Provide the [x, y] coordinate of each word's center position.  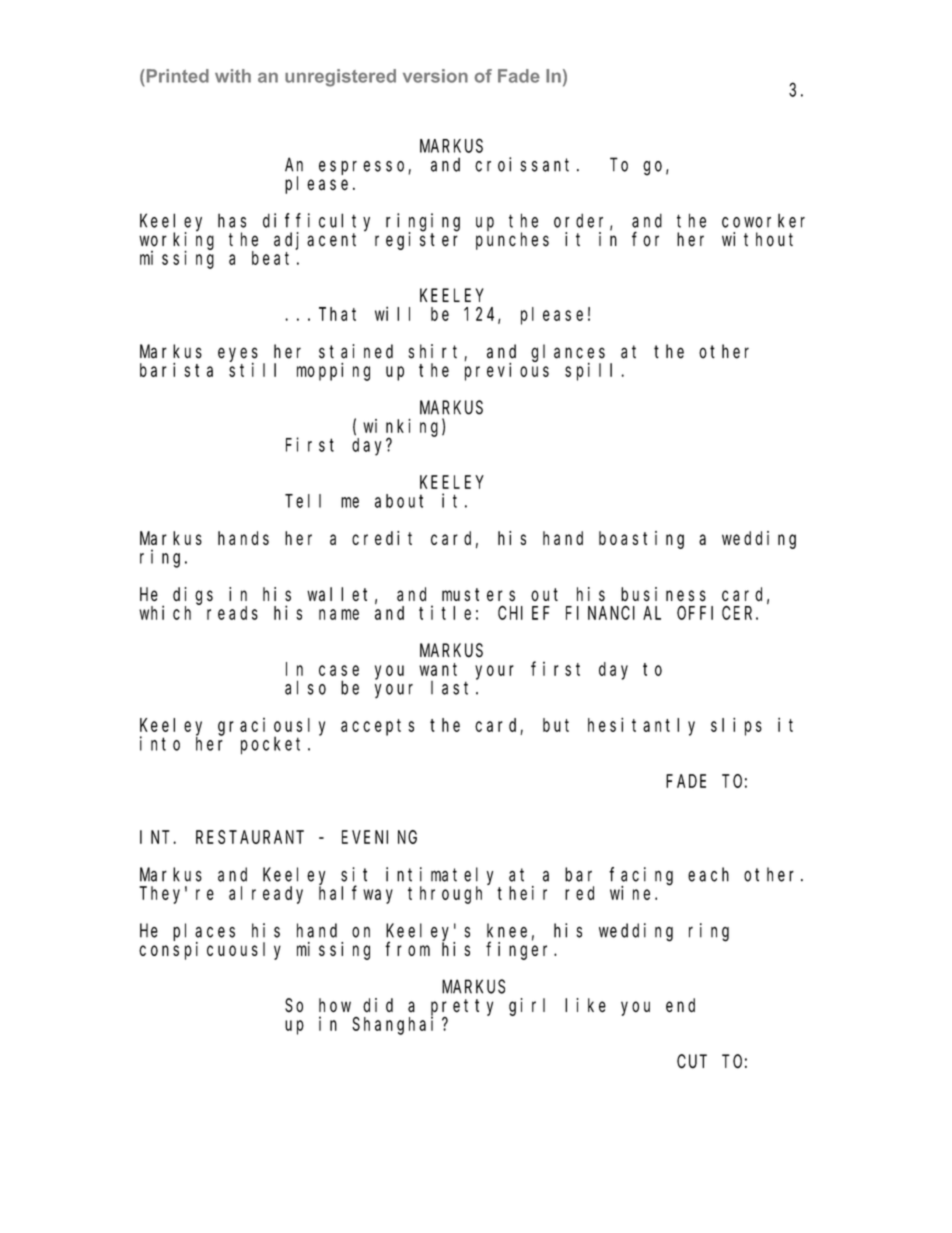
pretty [462, 1008]
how [335, 1005]
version [435, 76]
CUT [692, 1062]
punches [512, 241]
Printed [176, 76]
